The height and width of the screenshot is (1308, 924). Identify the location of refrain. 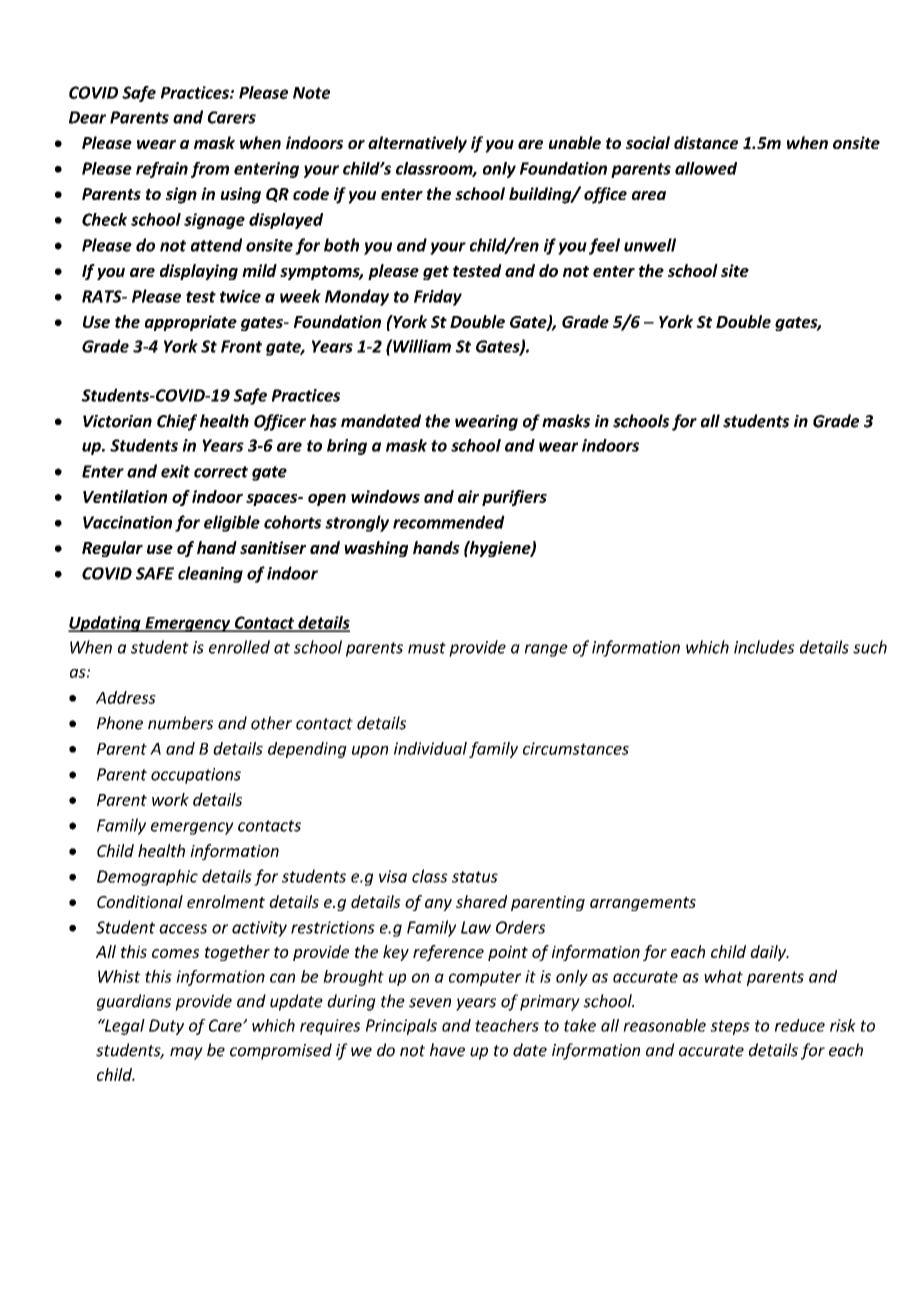
(162, 170).
